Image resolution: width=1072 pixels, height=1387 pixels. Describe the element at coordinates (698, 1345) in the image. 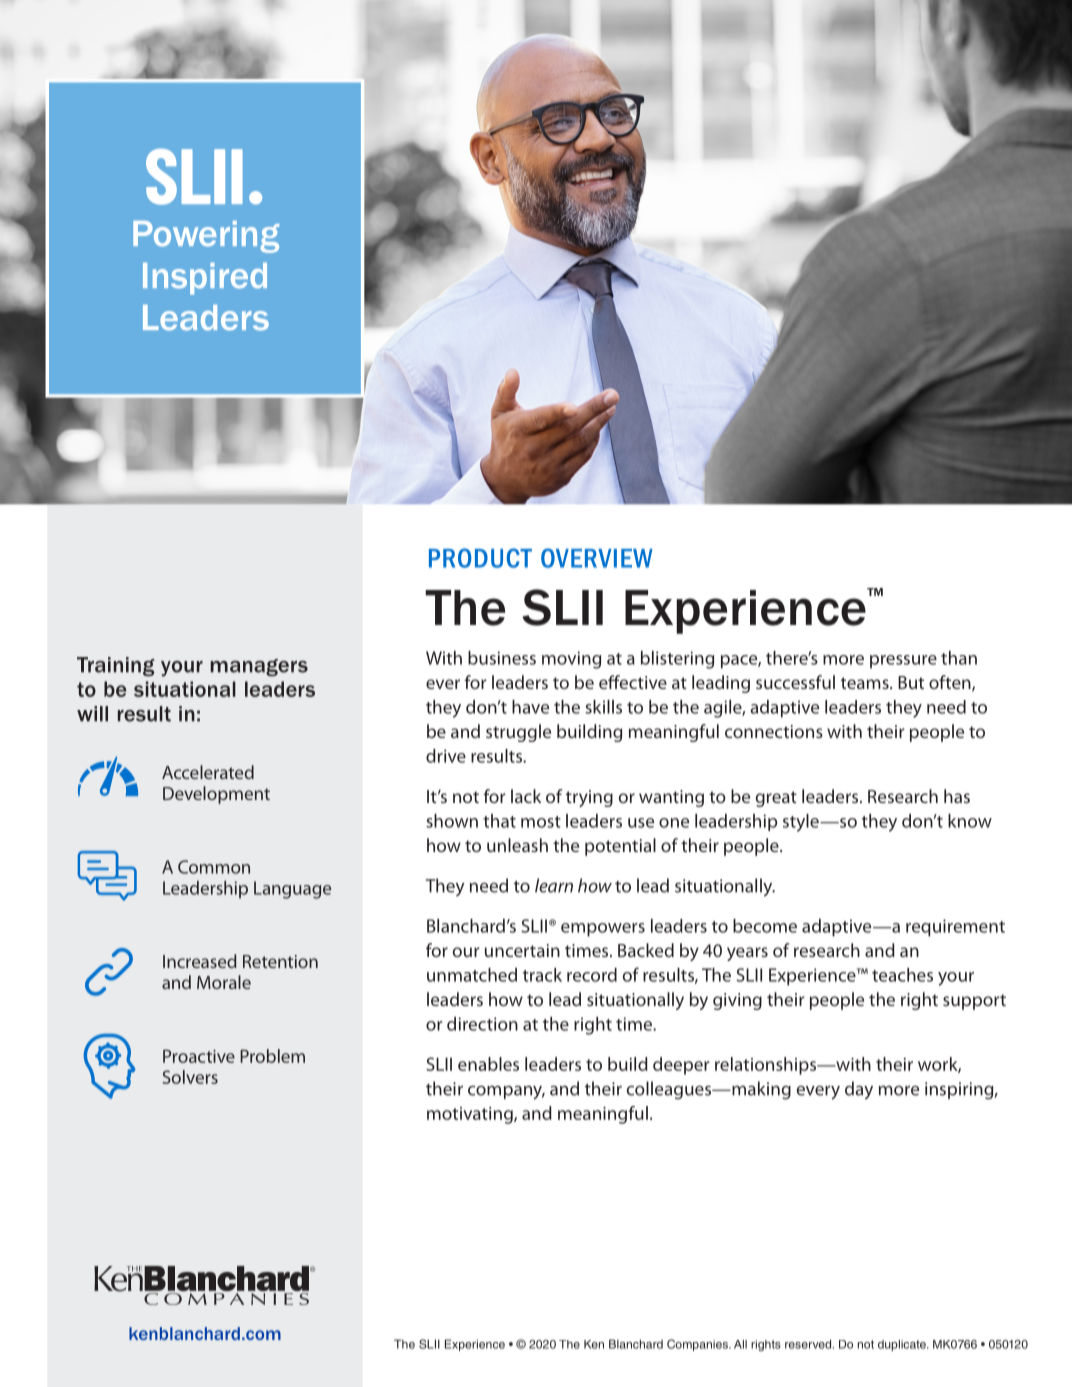

I see `Companies` at that location.
